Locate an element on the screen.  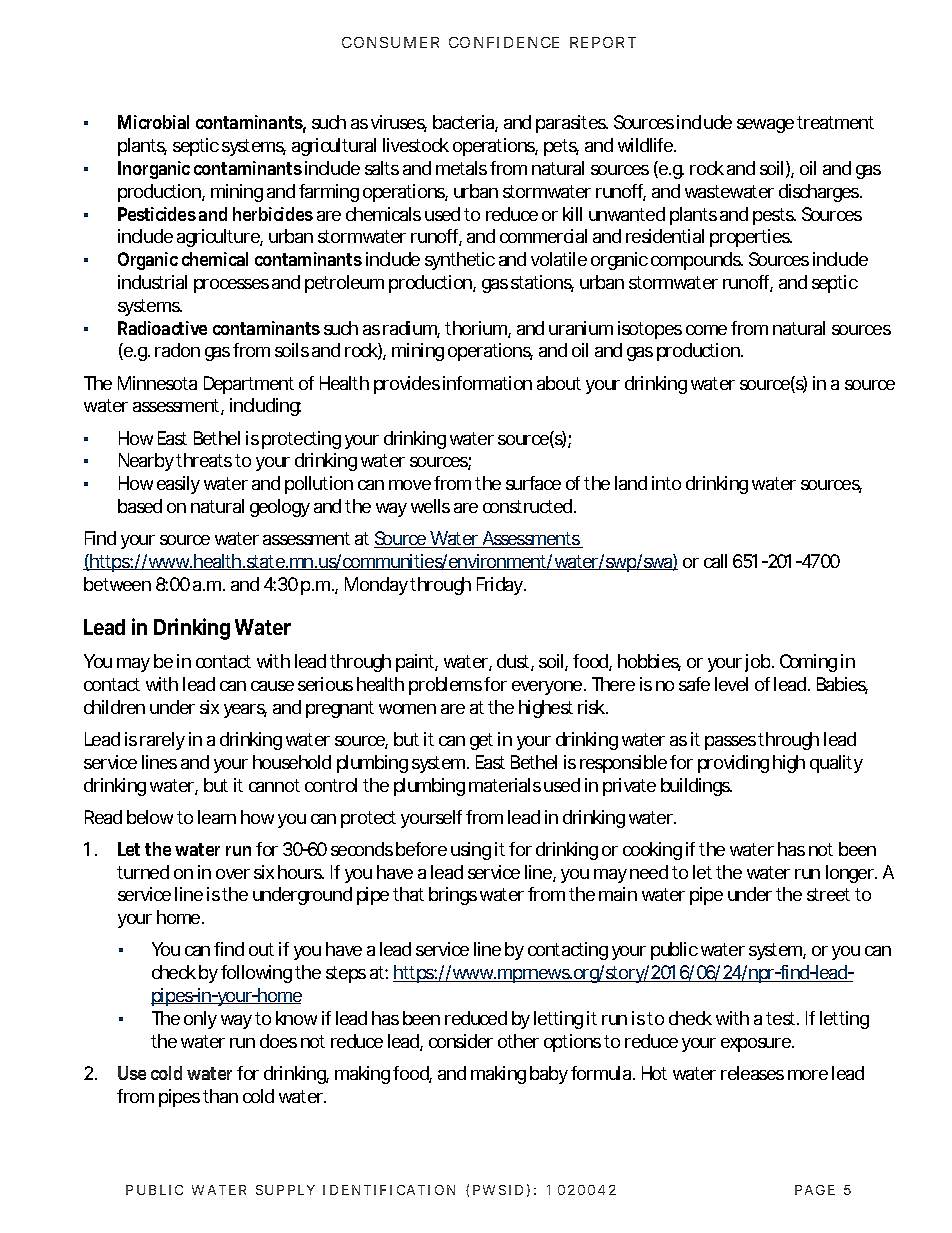
between is located at coordinates (117, 584).
